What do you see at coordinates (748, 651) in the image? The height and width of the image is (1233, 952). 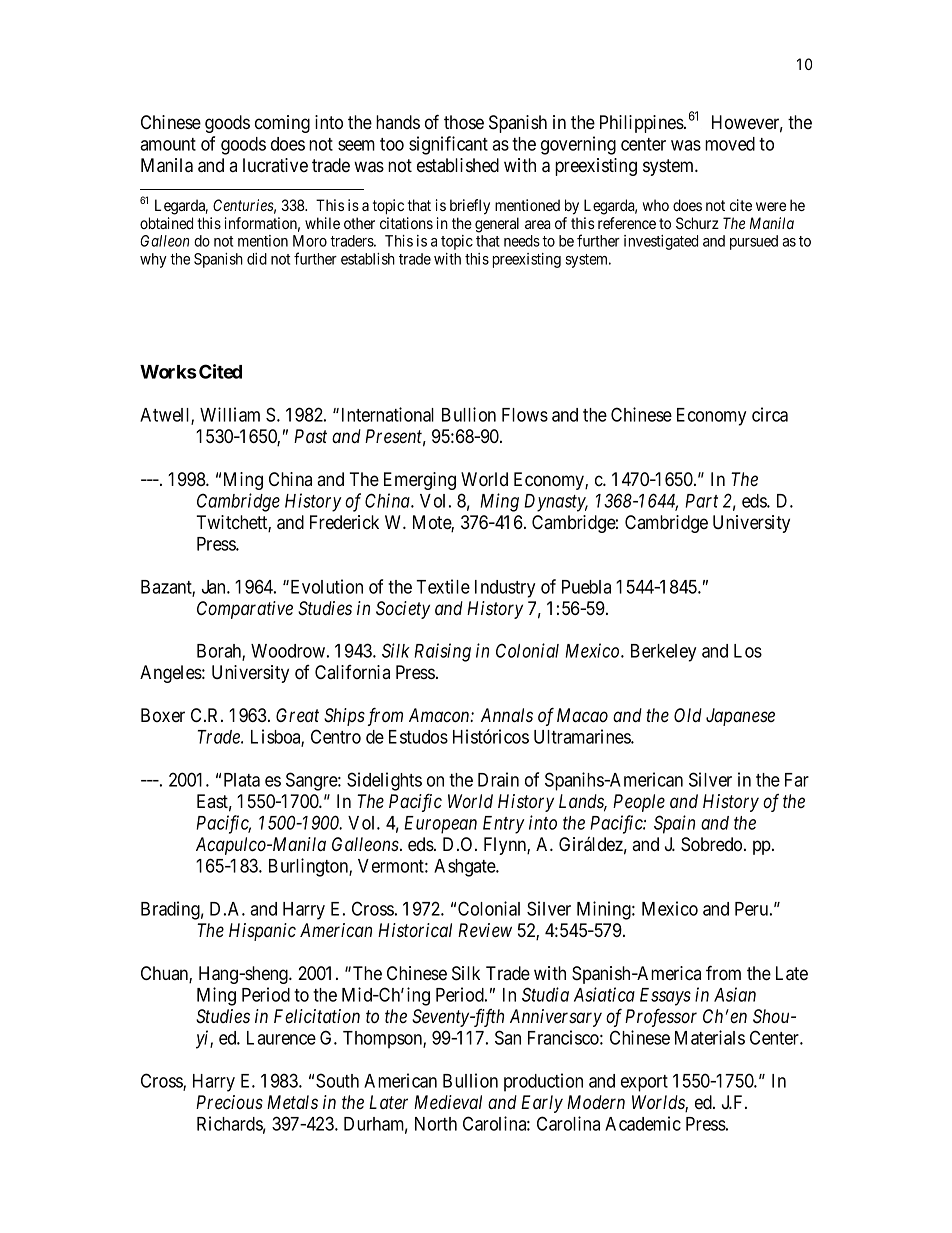 I see `Los` at bounding box center [748, 651].
